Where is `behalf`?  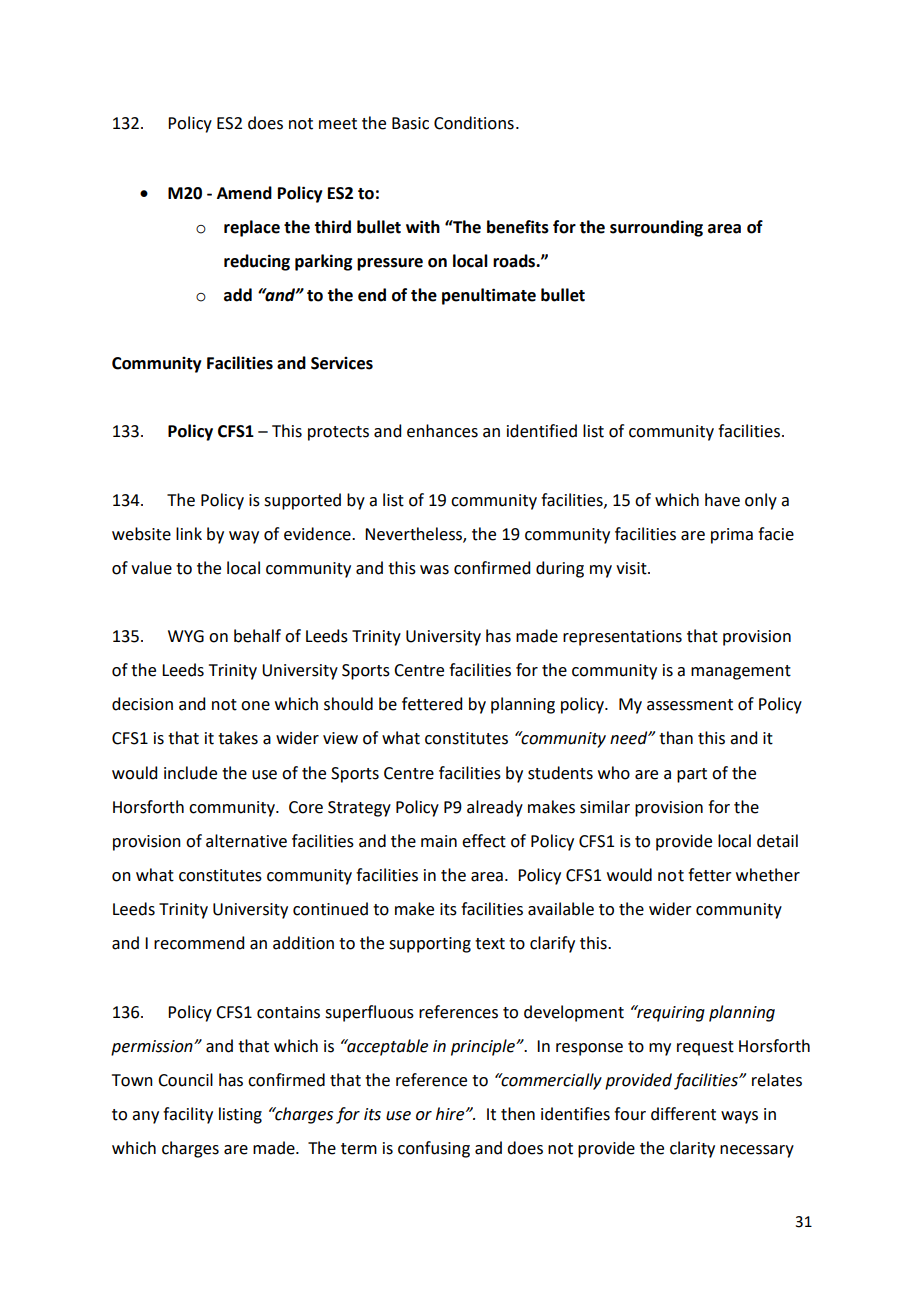
behalf is located at coordinates (257, 636).
